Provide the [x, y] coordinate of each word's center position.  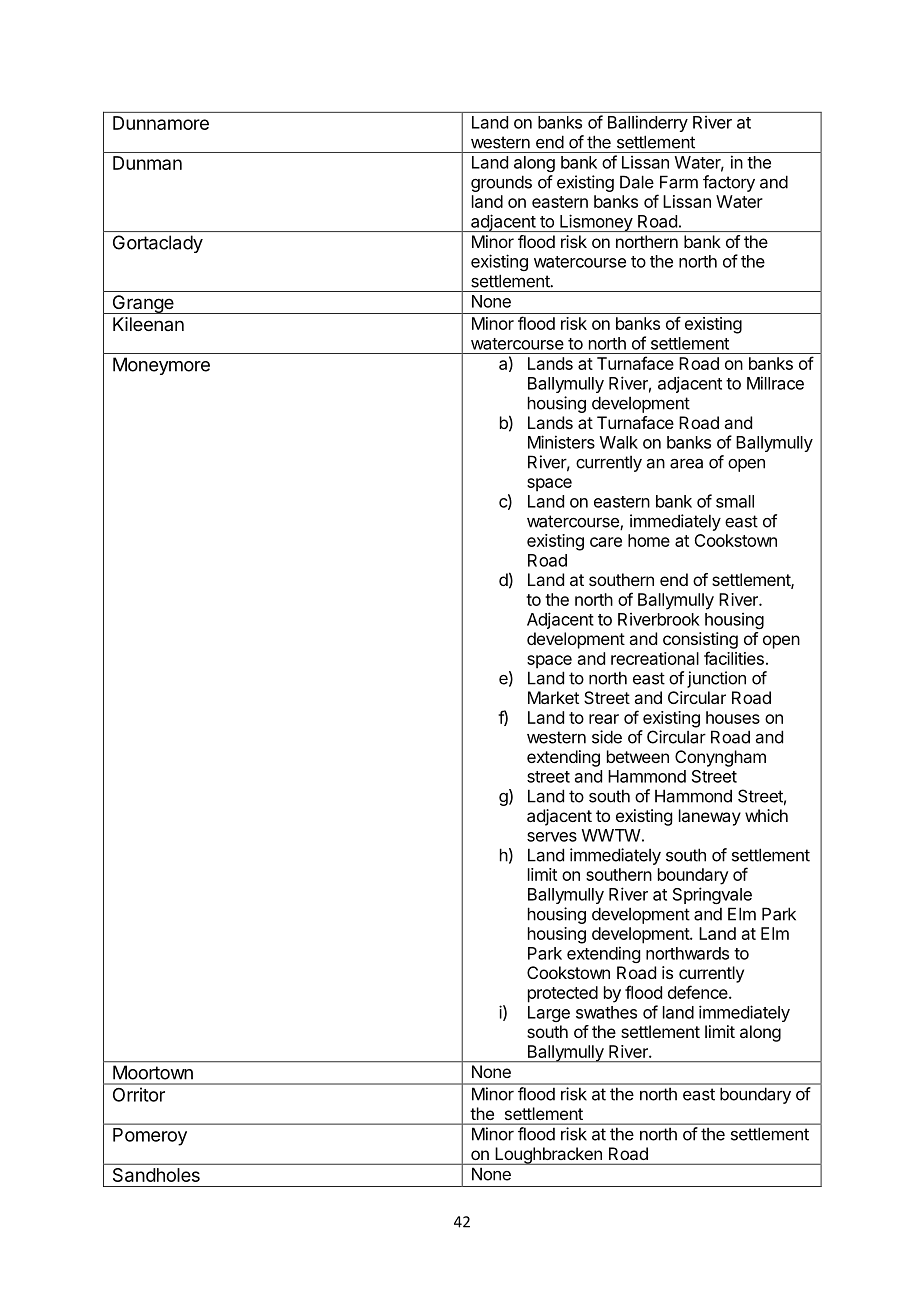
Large [549, 1014]
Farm [679, 182]
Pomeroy [150, 1137]
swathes [606, 1012]
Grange [143, 304]
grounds [501, 183]
